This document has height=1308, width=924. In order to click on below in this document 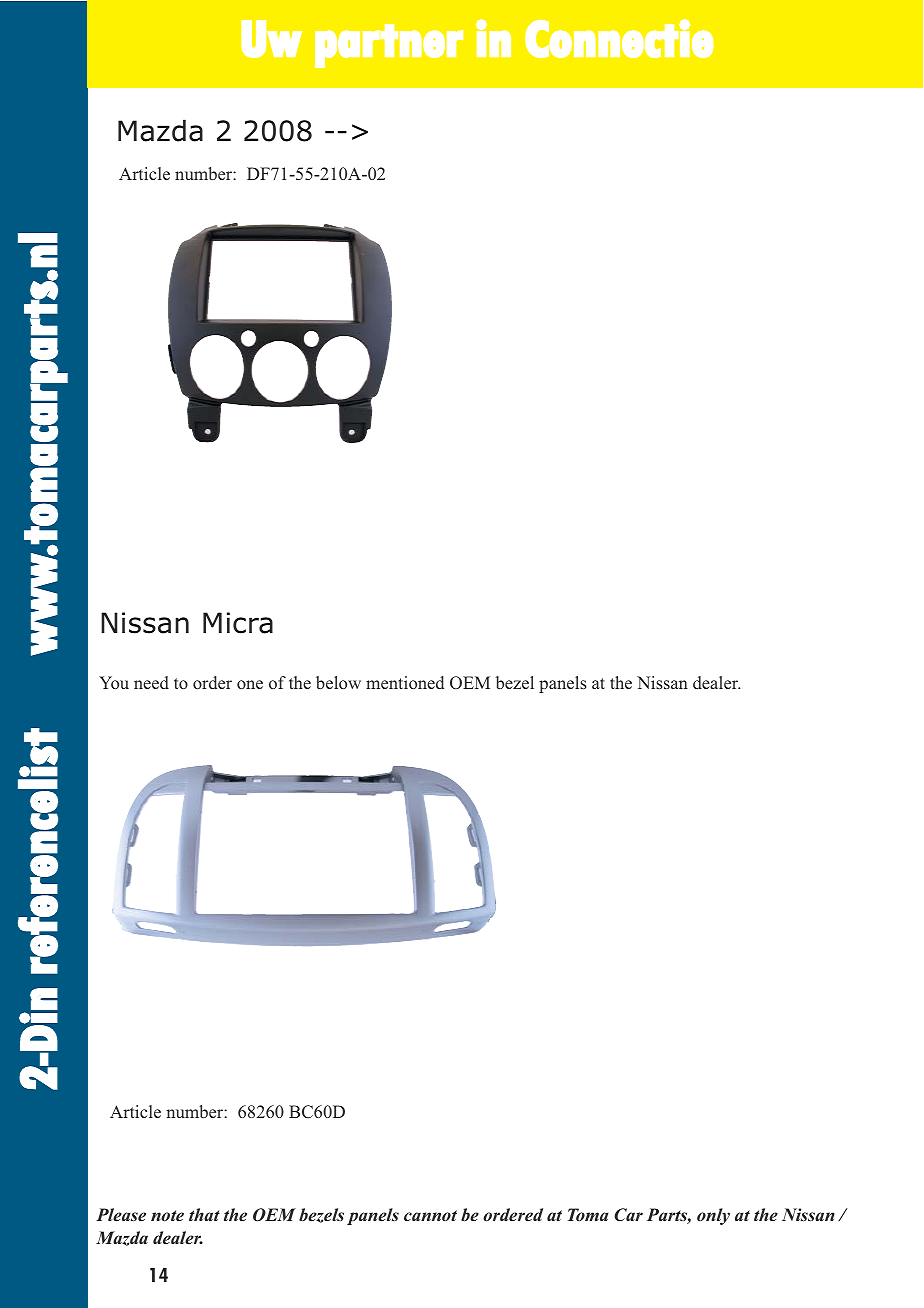, I will do `click(338, 682)`.
